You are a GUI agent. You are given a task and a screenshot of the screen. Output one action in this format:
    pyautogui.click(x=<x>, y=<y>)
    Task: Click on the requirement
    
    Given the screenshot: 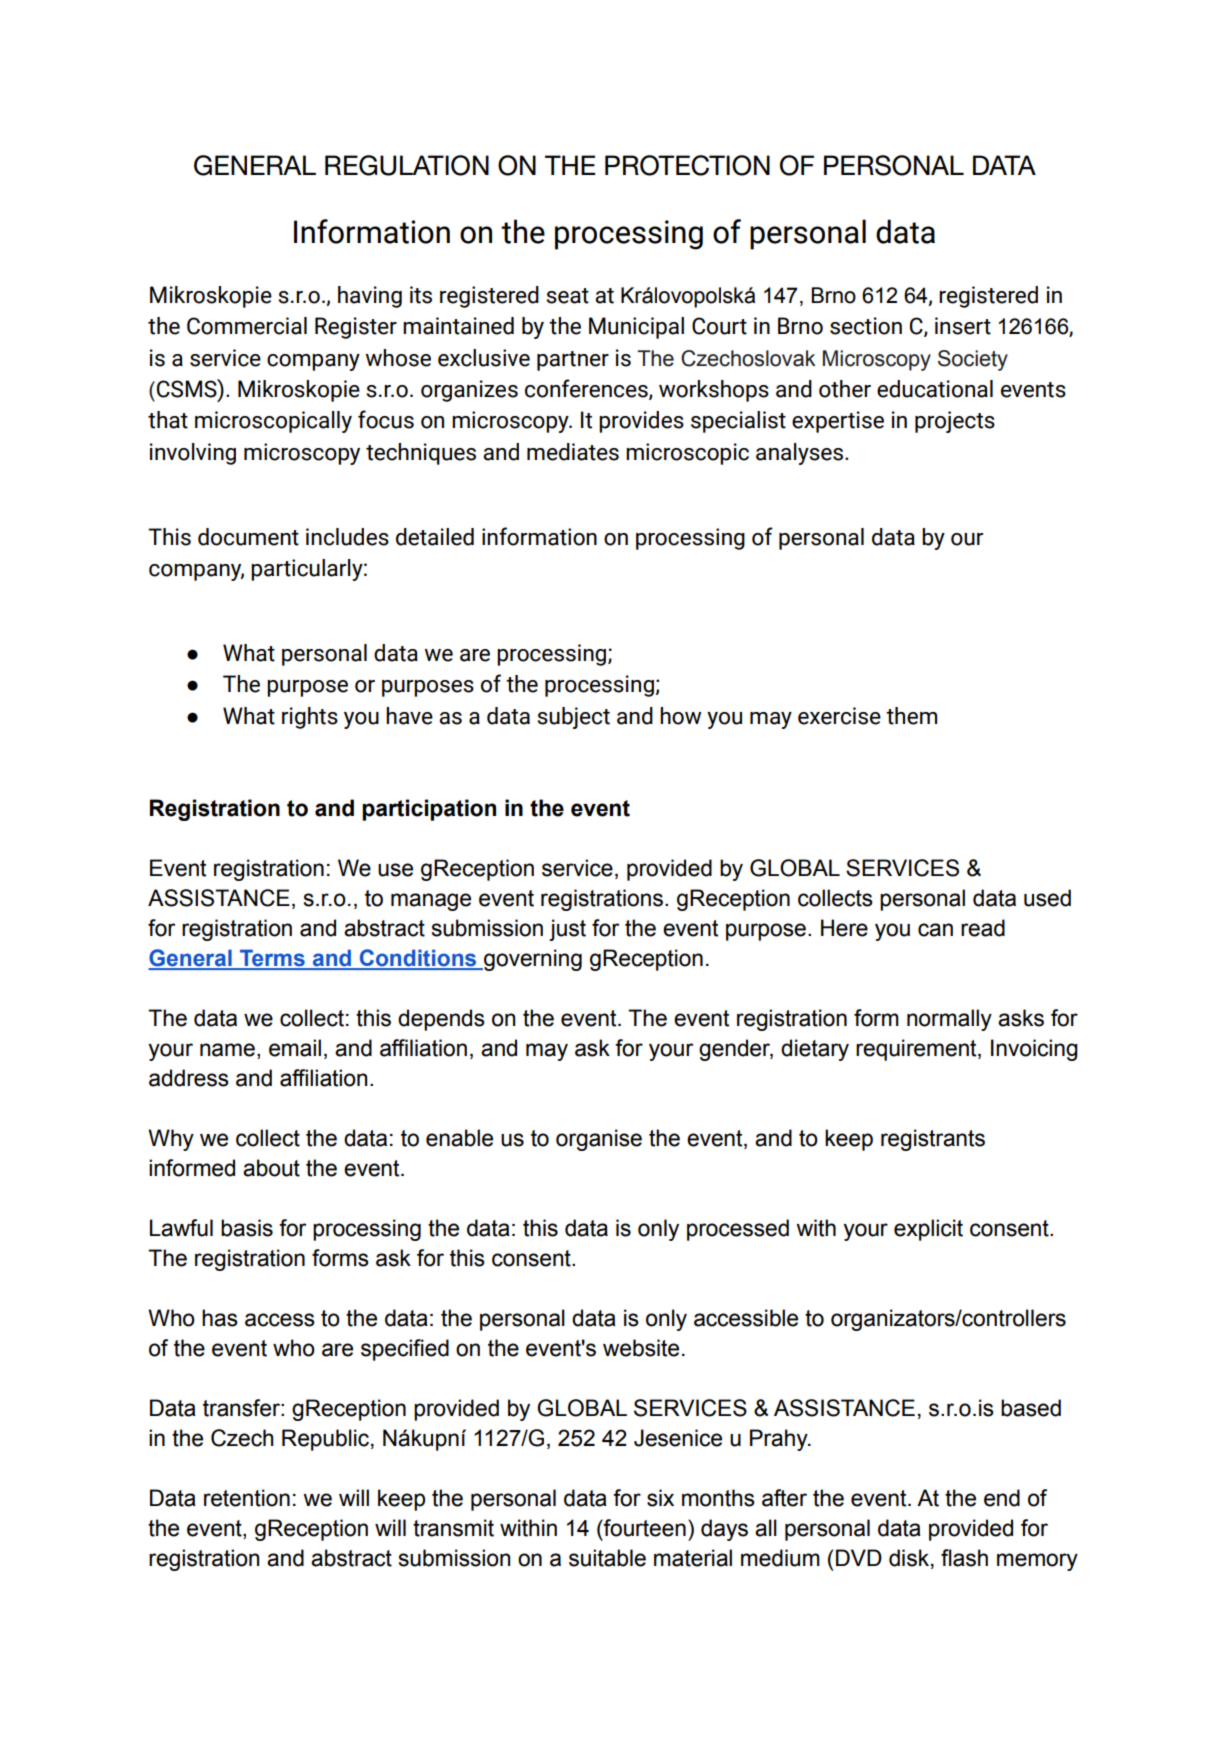 What is the action you would take?
    pyautogui.click(x=917, y=1050)
